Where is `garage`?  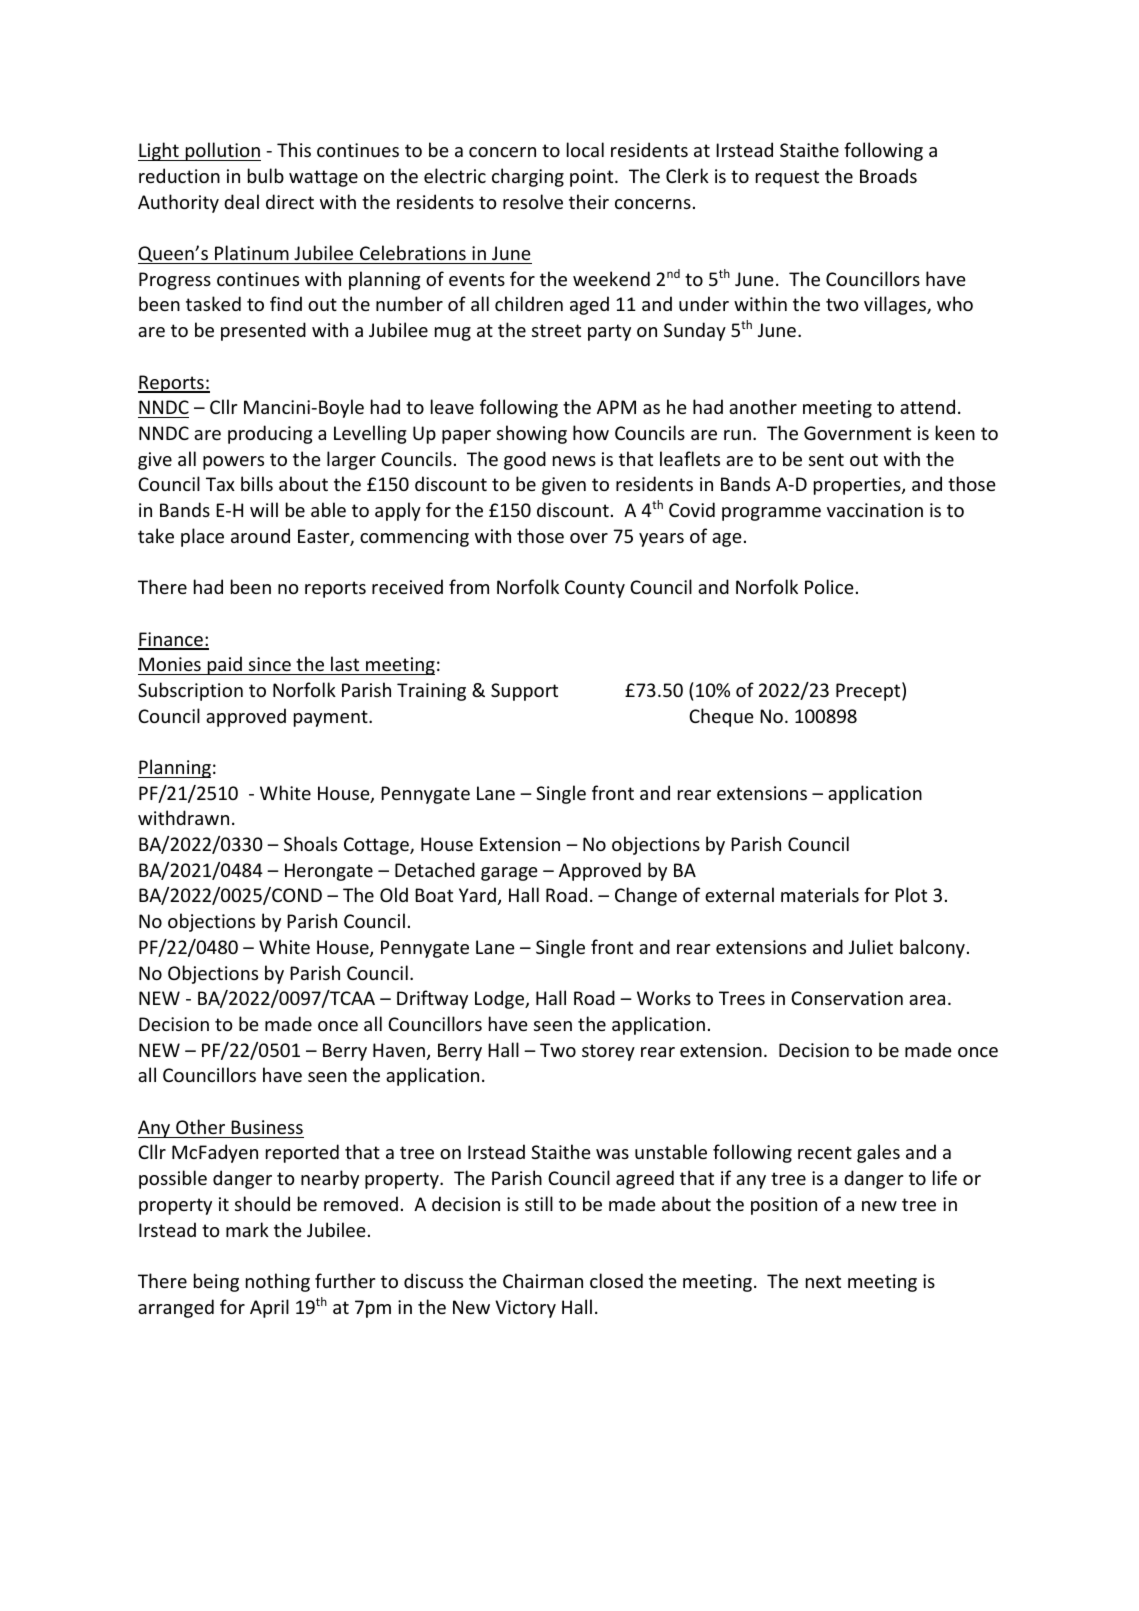 garage is located at coordinates (509, 874).
